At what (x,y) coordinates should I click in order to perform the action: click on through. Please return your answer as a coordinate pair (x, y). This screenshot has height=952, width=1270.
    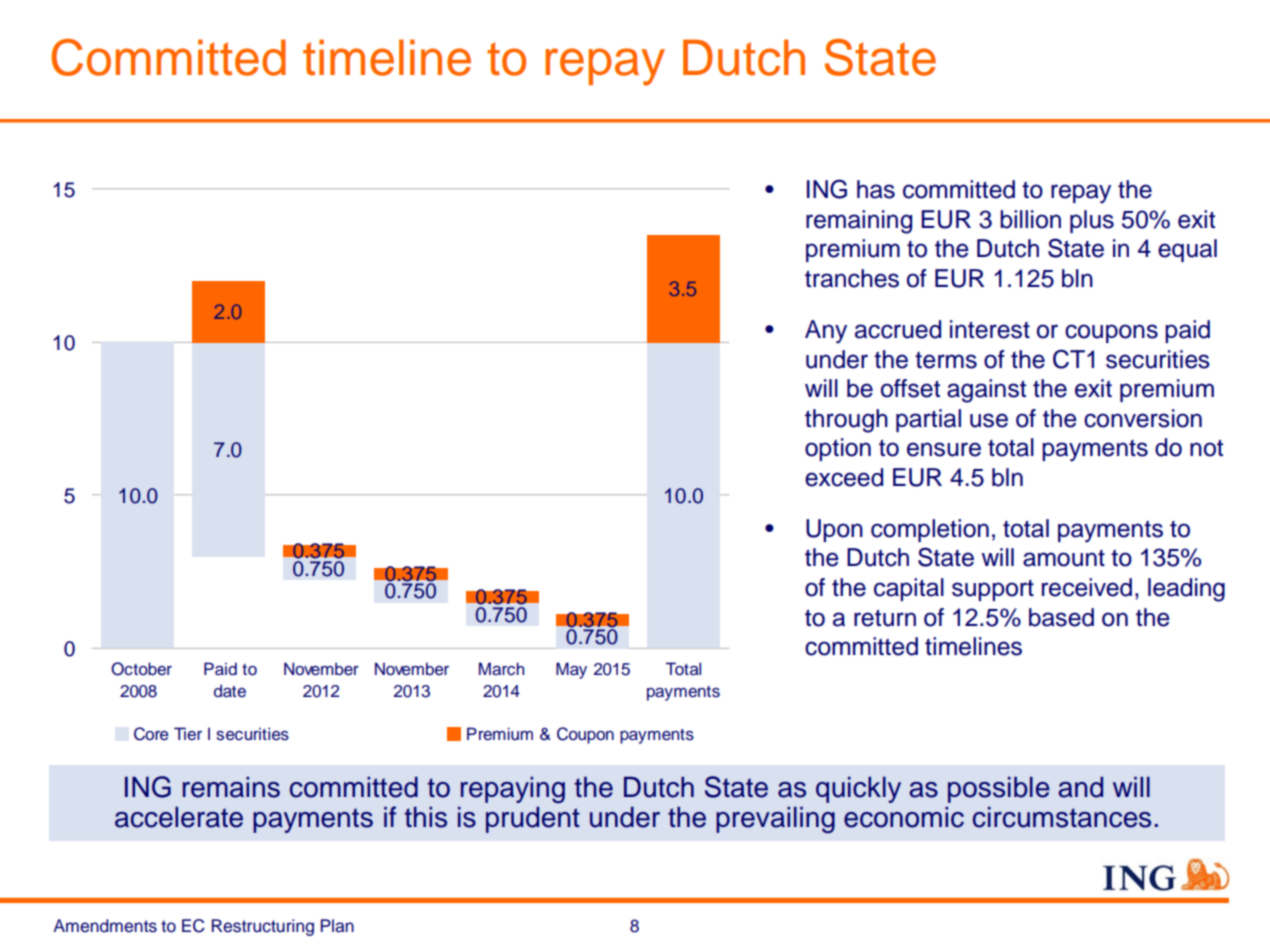
    Looking at the image, I should click on (846, 421).
